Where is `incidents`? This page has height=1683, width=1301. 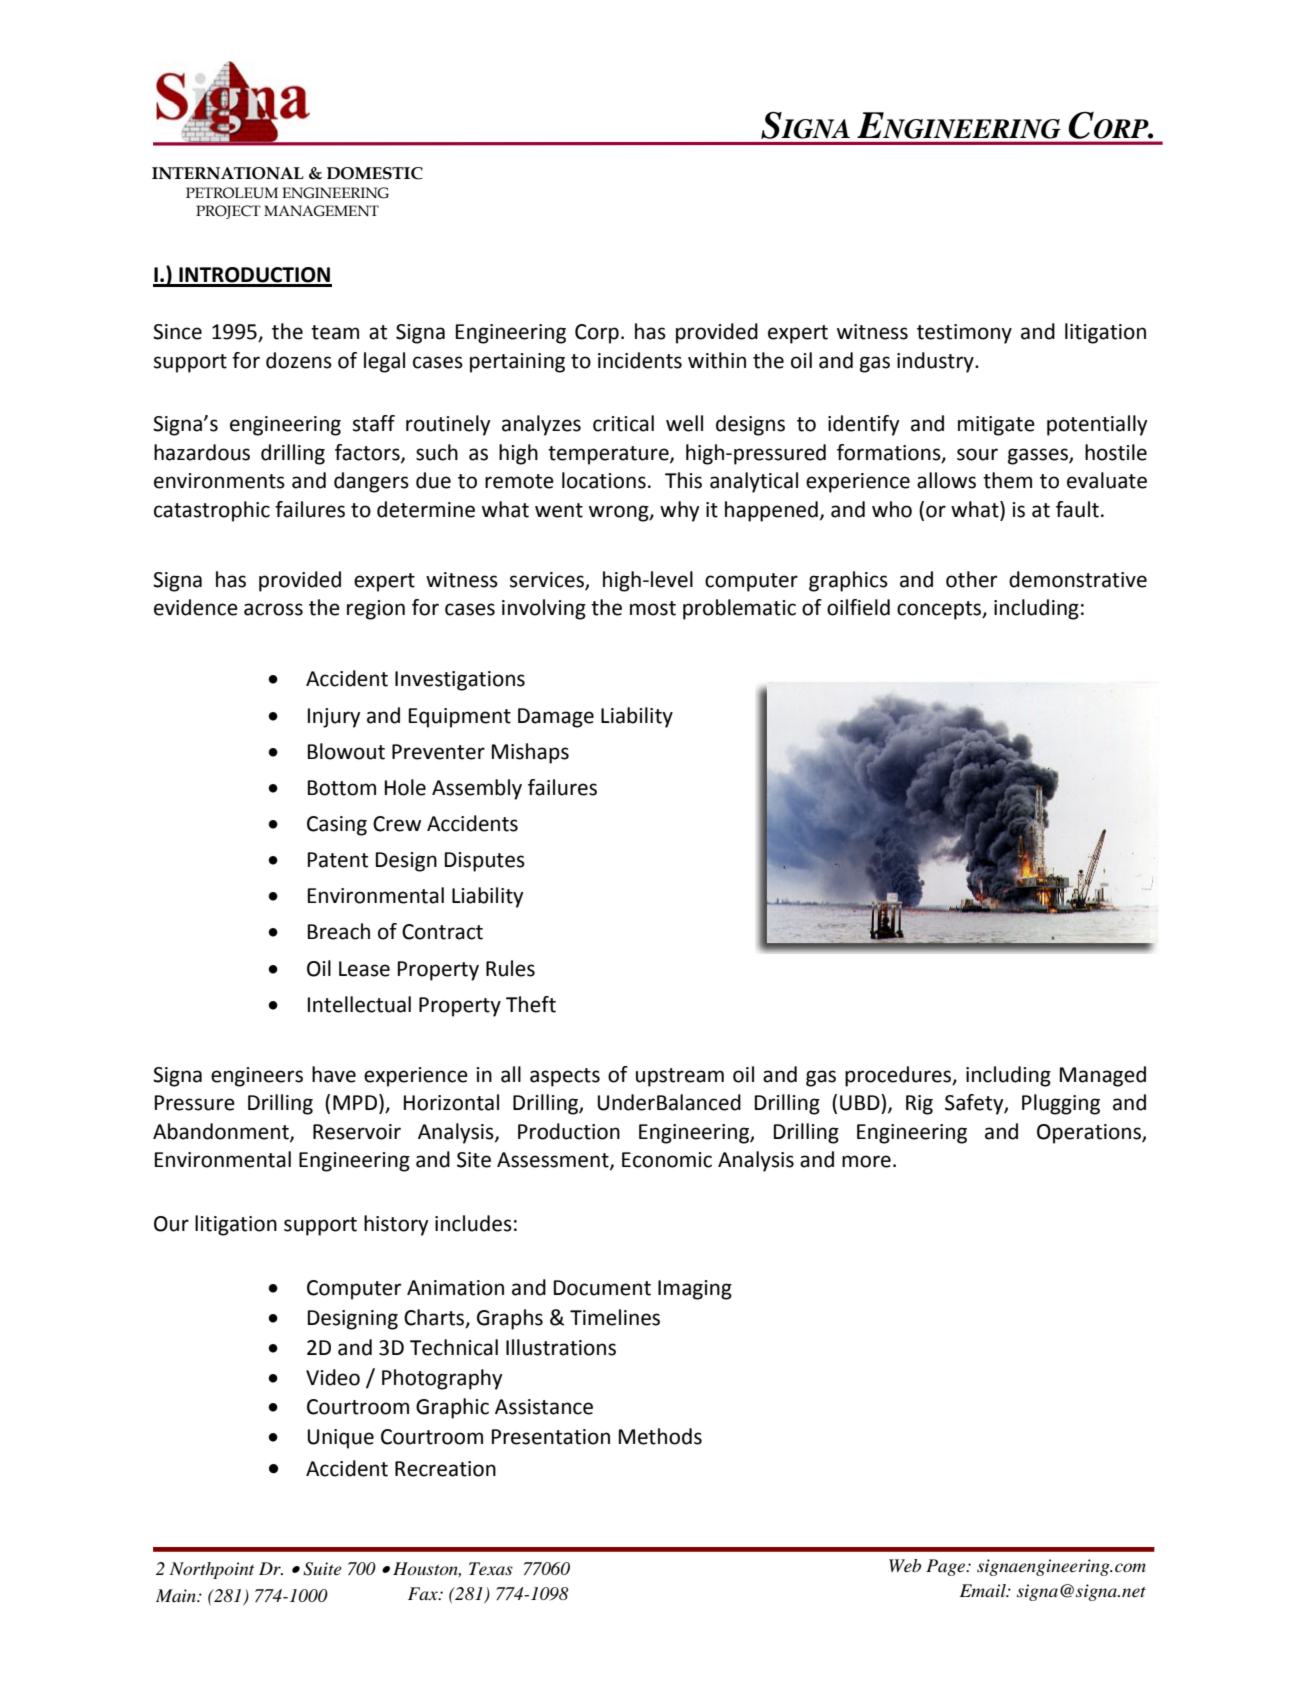 incidents is located at coordinates (640, 360).
